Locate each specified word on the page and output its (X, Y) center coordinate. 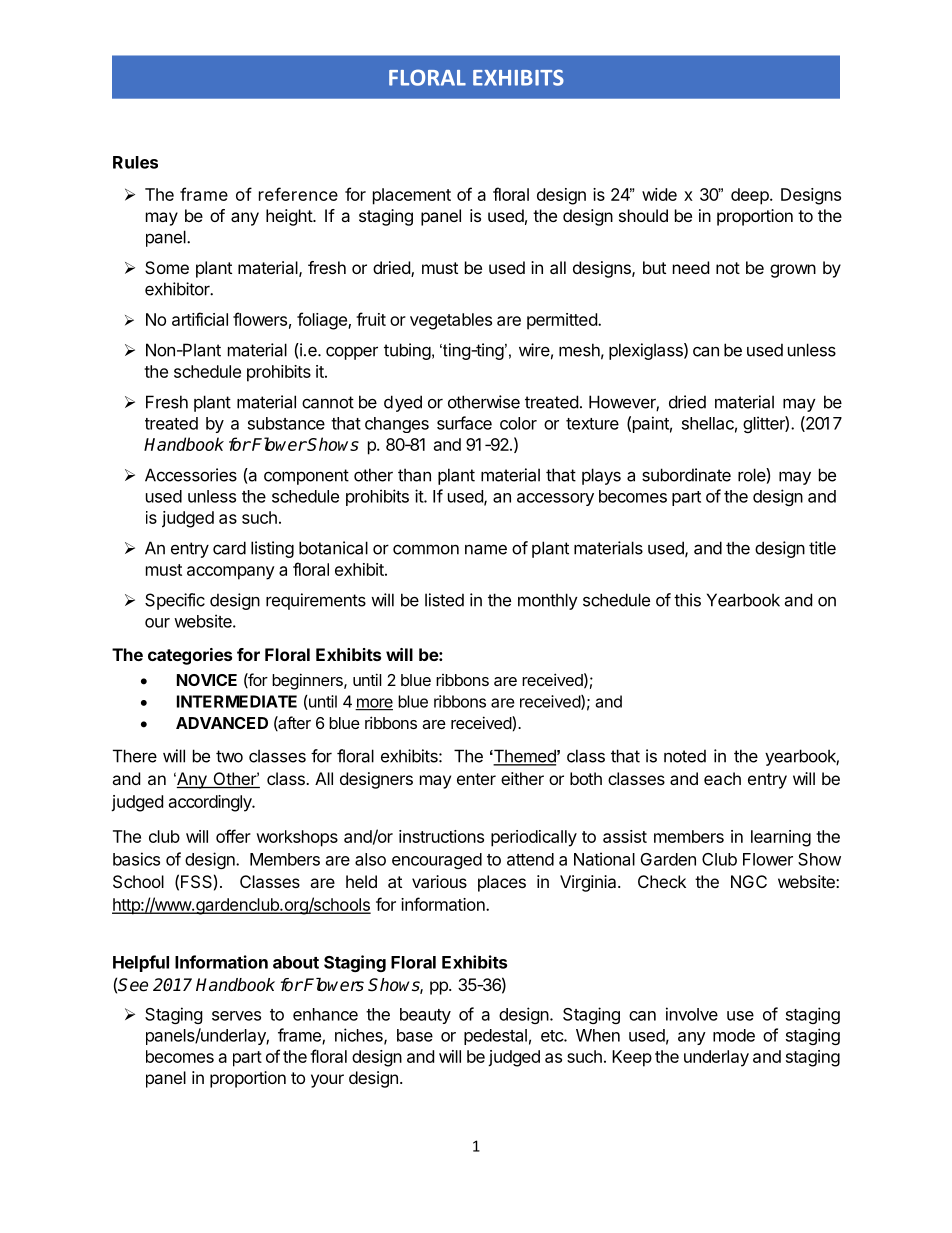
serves (236, 1016)
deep (750, 196)
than (414, 475)
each (722, 778)
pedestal (495, 1037)
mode (734, 1035)
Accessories (191, 475)
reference (298, 194)
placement (412, 196)
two (229, 756)
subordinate (686, 475)
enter (476, 779)
